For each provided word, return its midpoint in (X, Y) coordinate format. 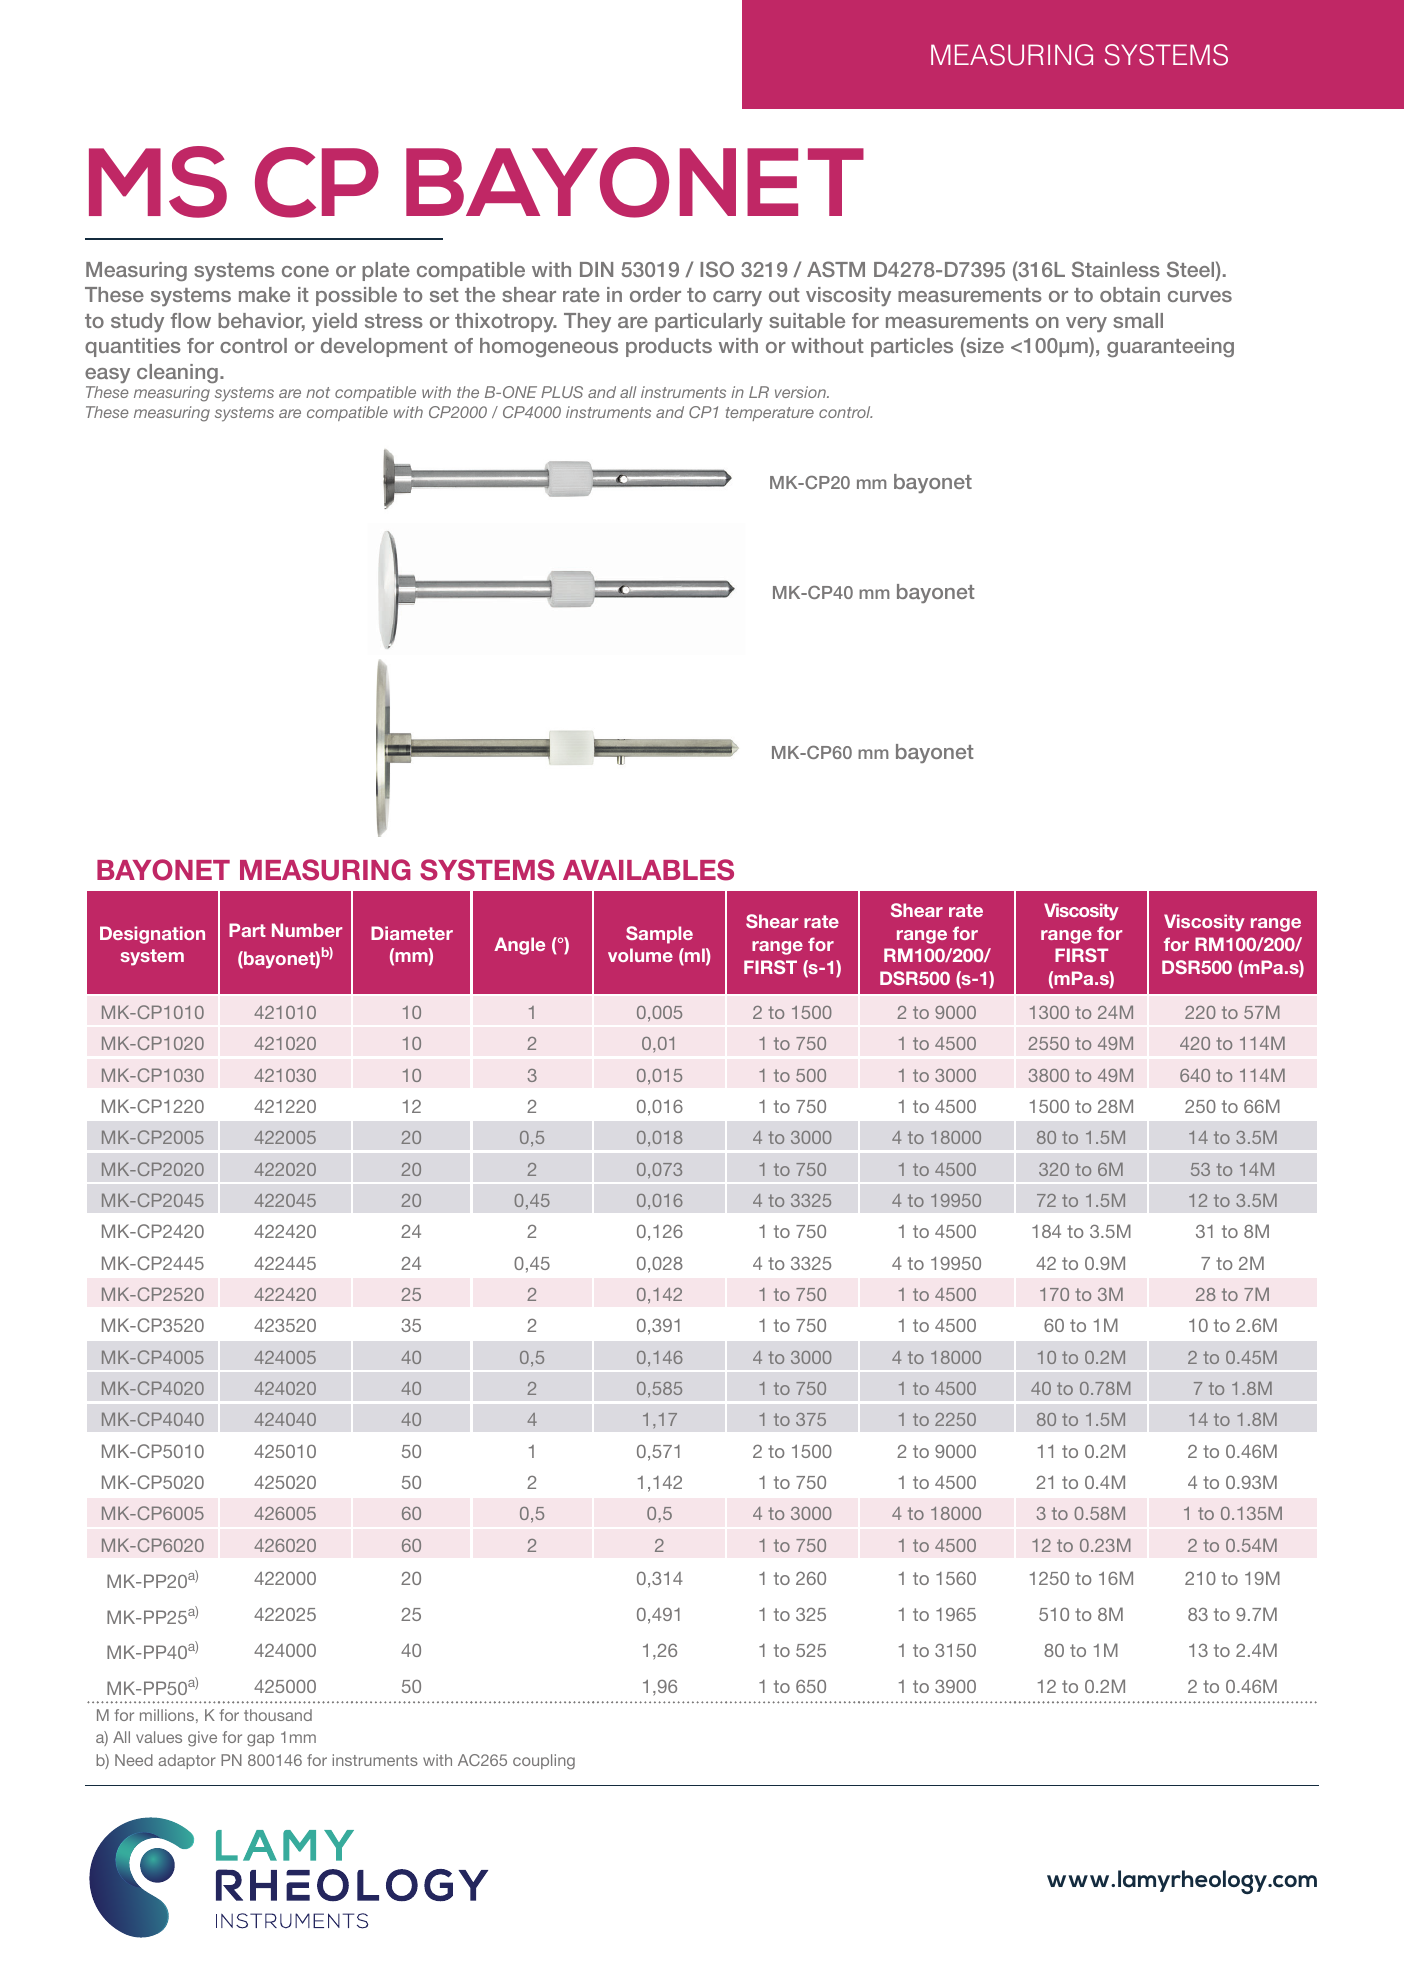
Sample (659, 935)
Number (307, 930)
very (1086, 324)
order (655, 294)
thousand (278, 1715)
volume (640, 955)
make (264, 294)
